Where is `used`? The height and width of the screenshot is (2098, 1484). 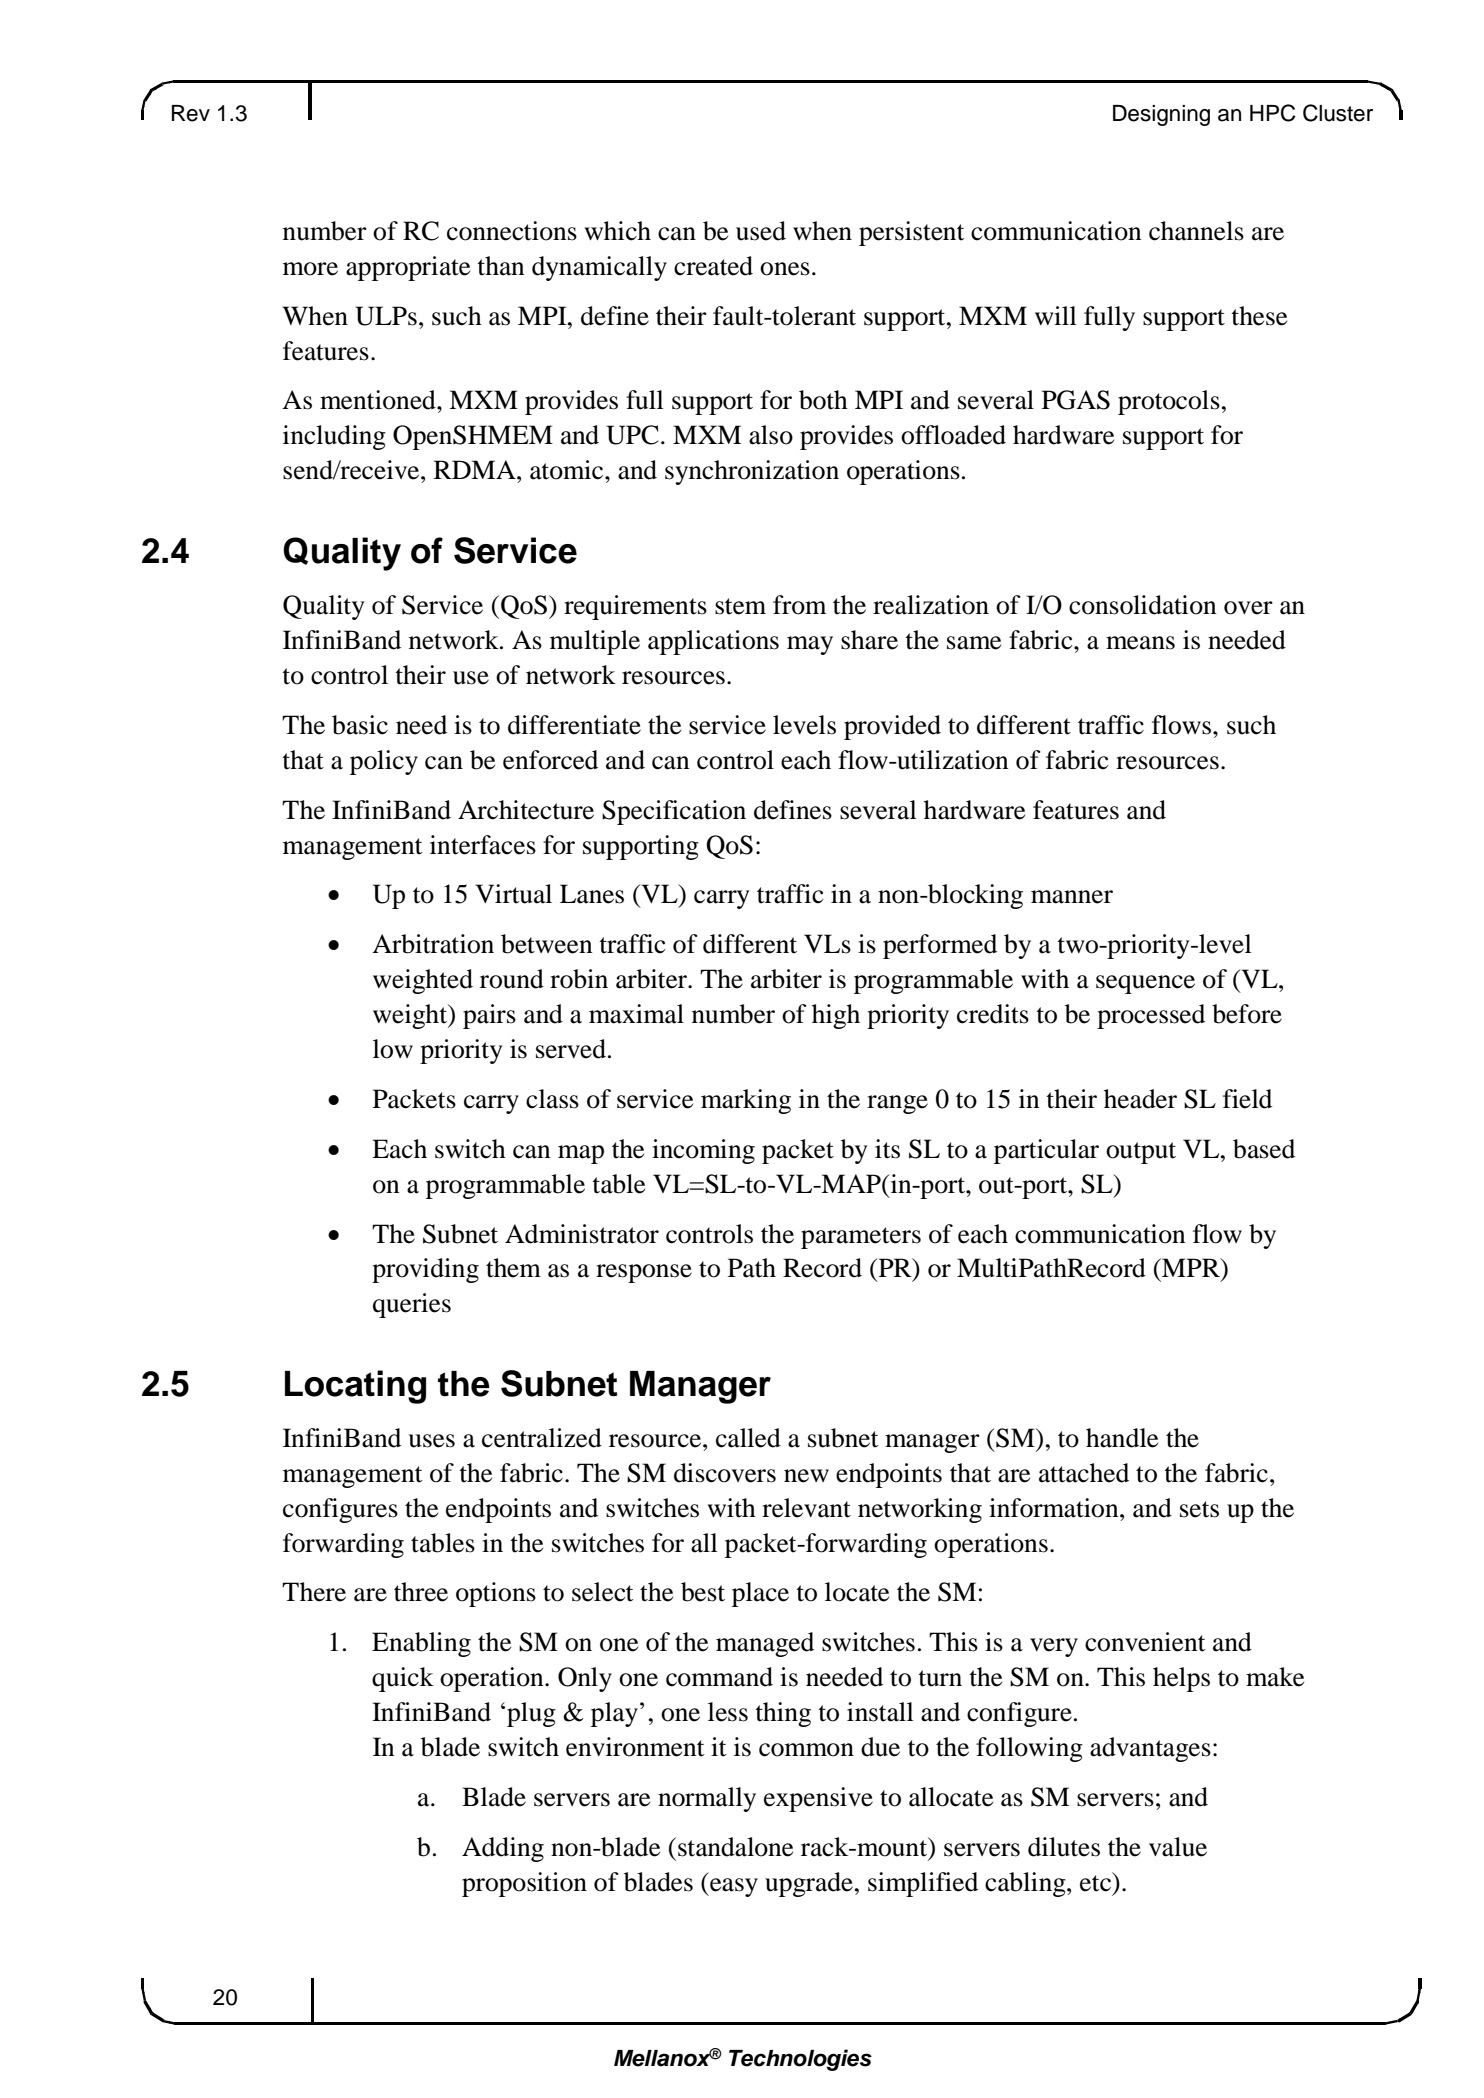 used is located at coordinates (761, 231).
